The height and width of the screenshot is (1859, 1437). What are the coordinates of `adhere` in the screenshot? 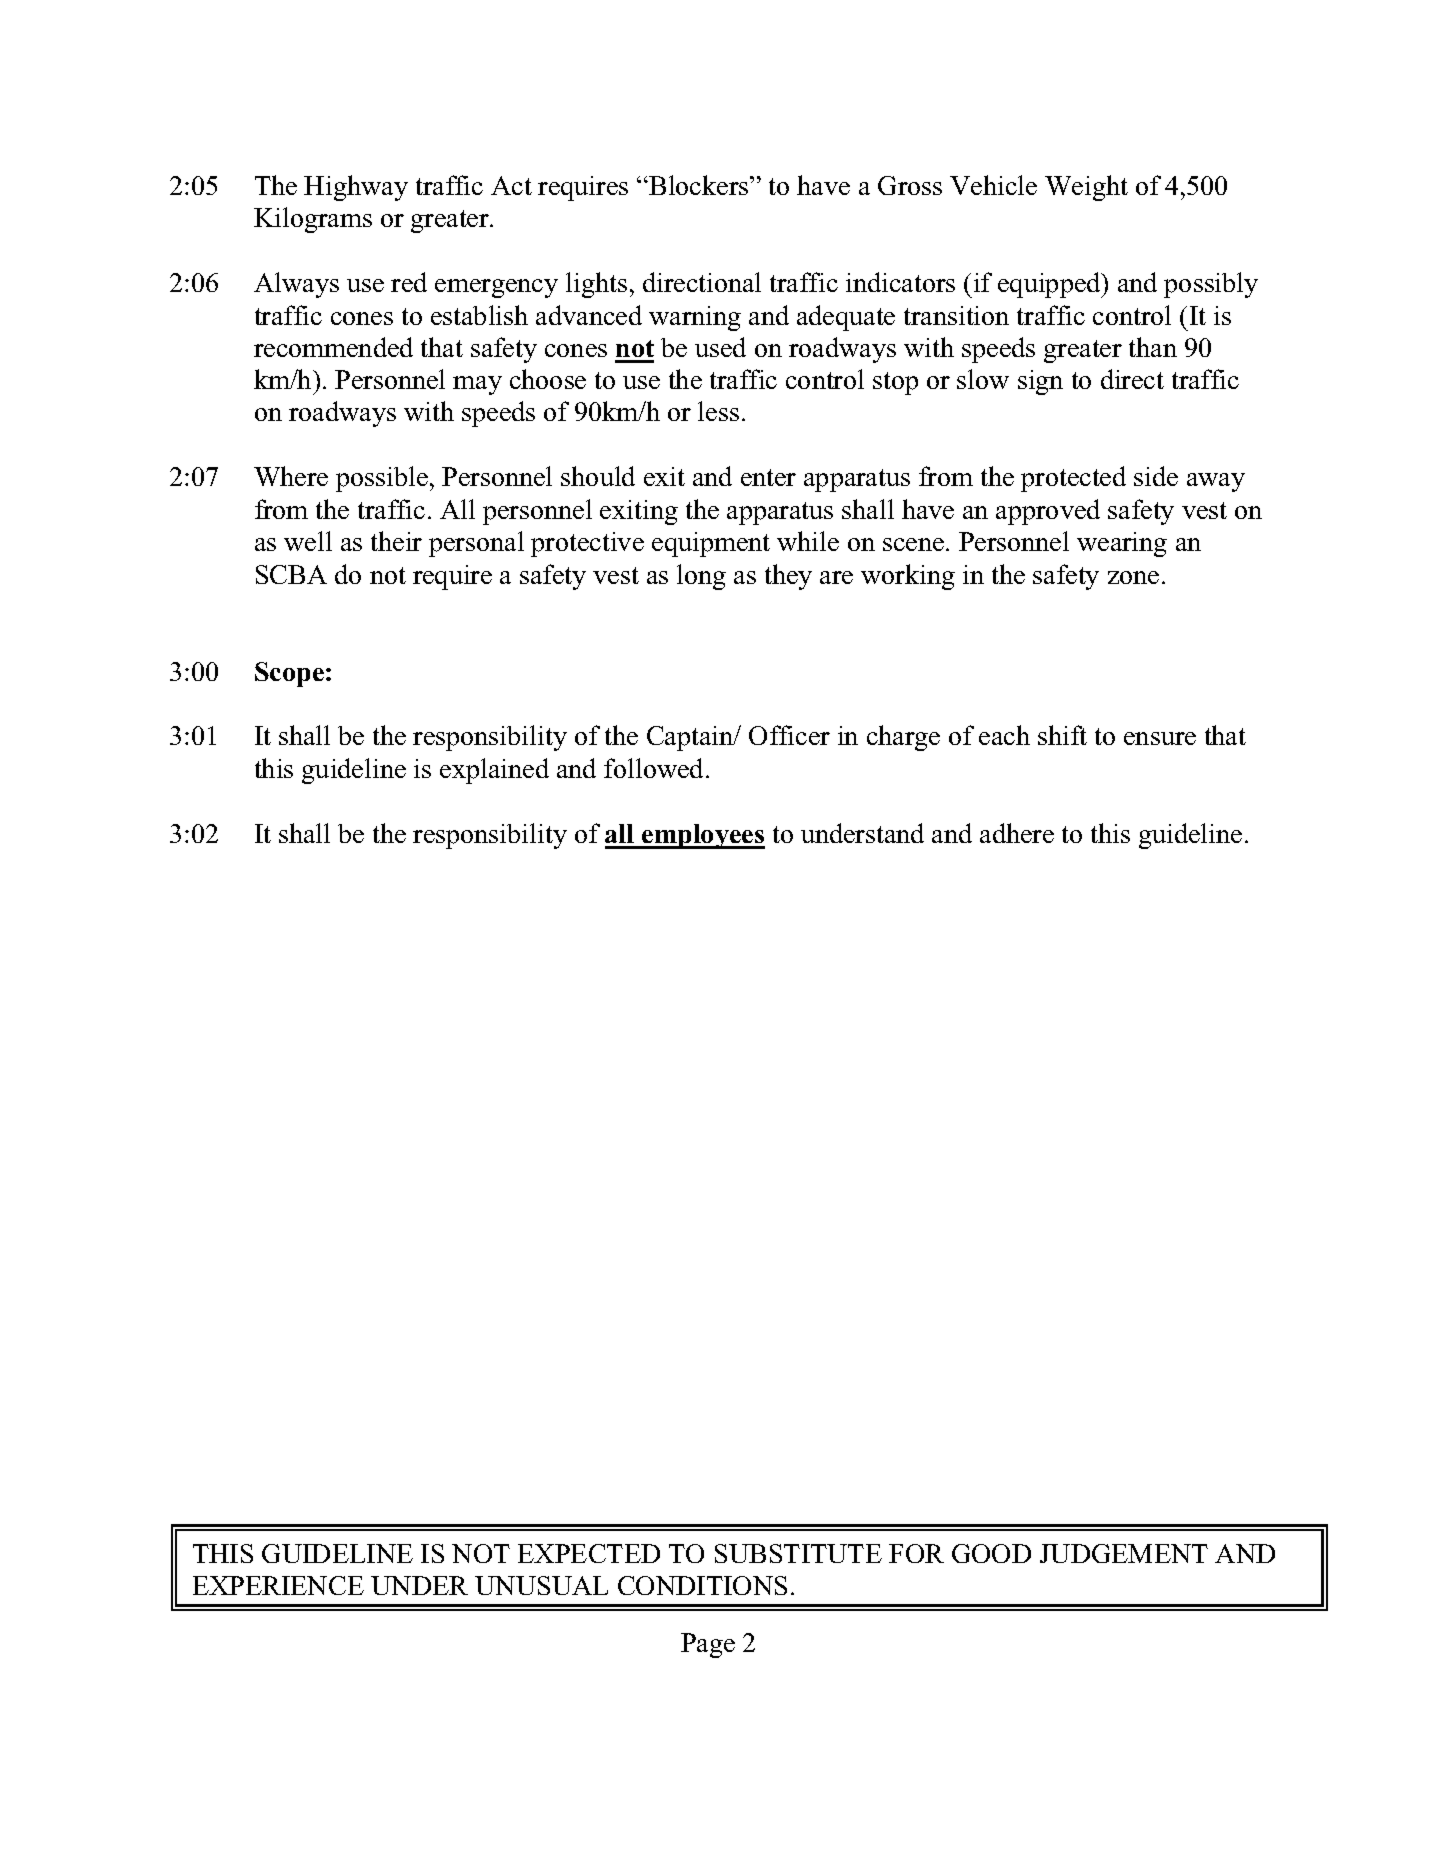 It's located at (1017, 833).
